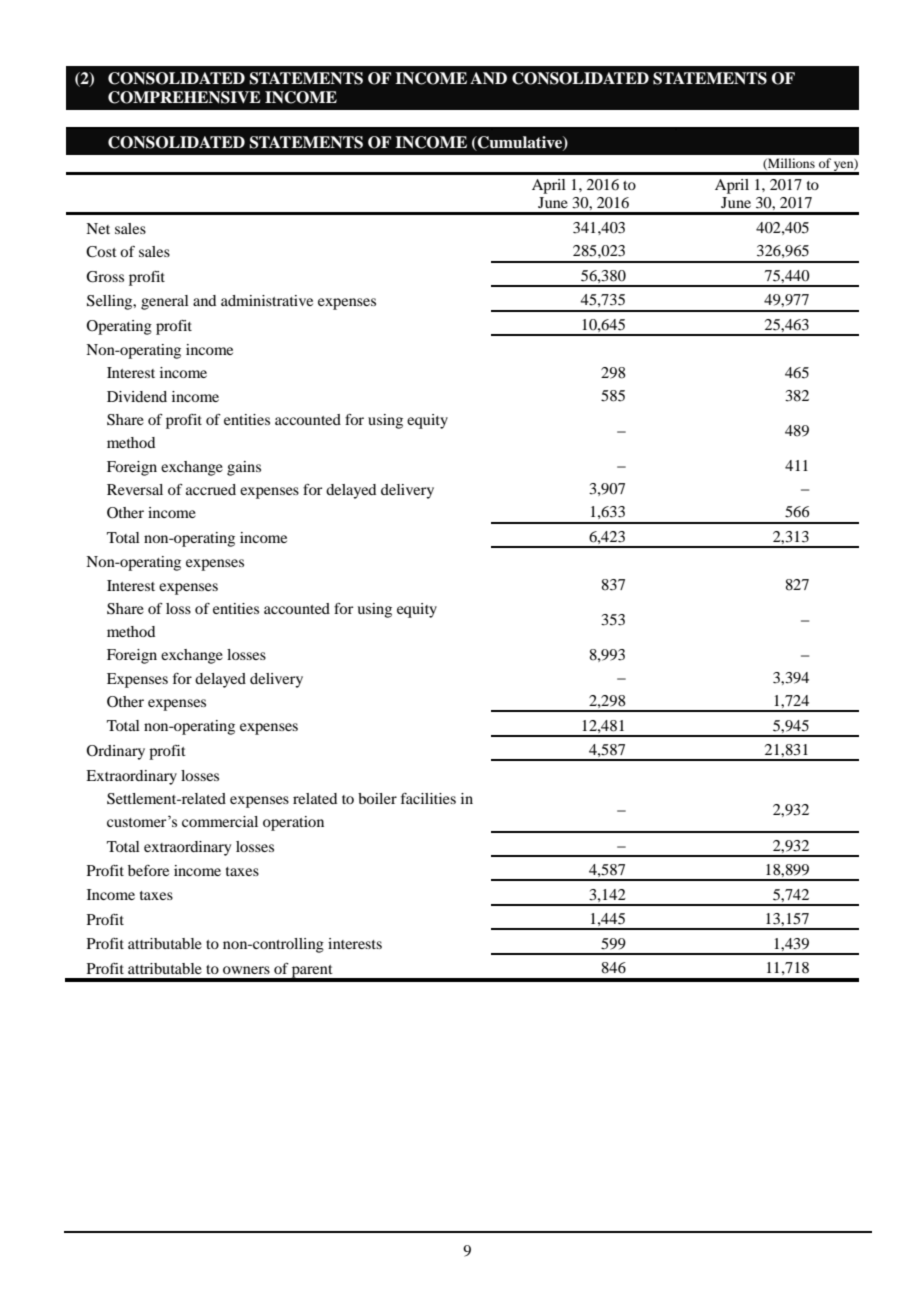 The image size is (924, 1308). What do you see at coordinates (211, 489) in the screenshot?
I see `accrued` at bounding box center [211, 489].
